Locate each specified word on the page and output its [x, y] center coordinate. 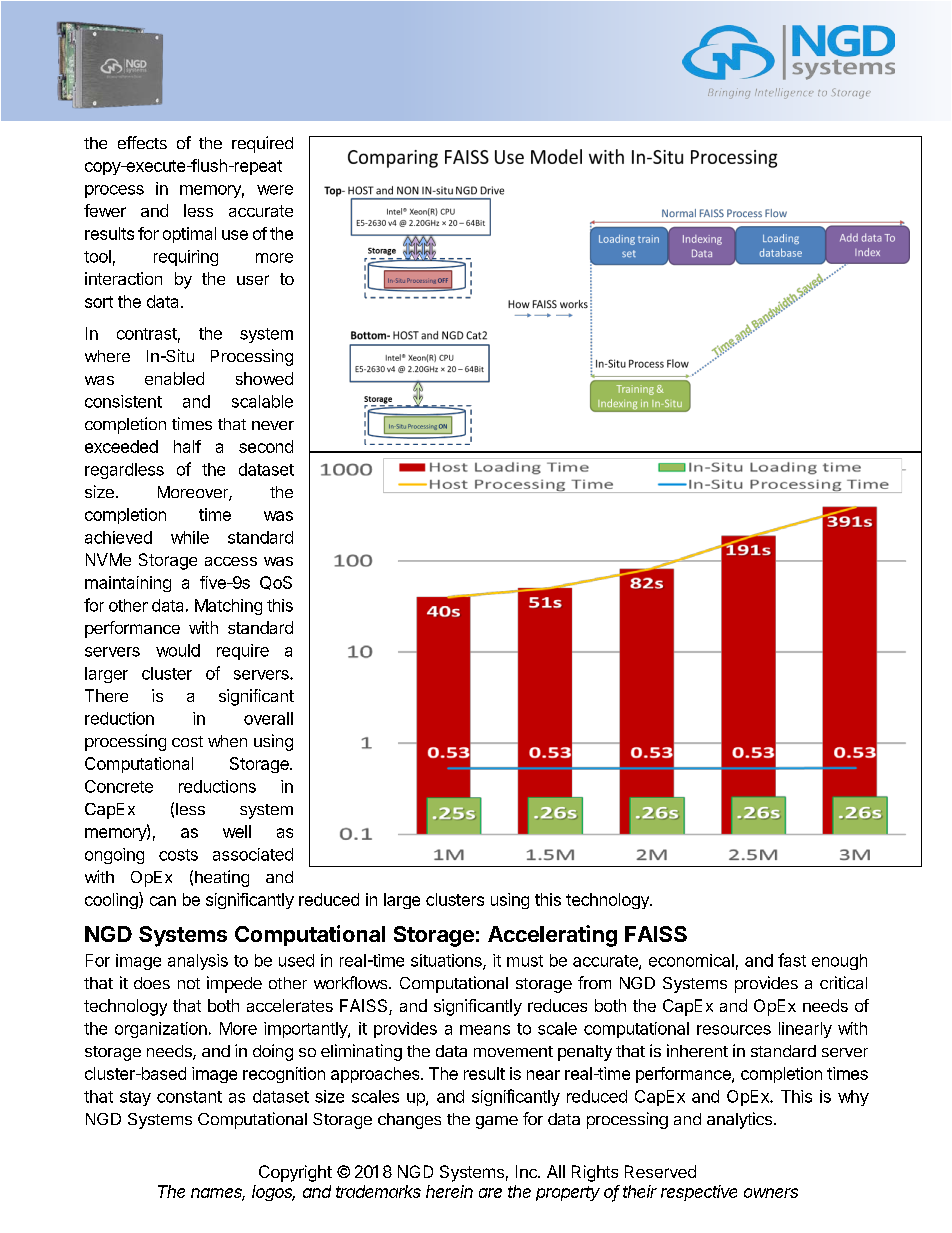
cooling [112, 900]
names [218, 1194]
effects [142, 142]
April [802, 81]
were [275, 190]
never [273, 425]
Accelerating [552, 936]
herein [449, 1191]
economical [691, 960]
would [178, 650]
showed [264, 378]
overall [268, 718]
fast [792, 960]
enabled [174, 378]
